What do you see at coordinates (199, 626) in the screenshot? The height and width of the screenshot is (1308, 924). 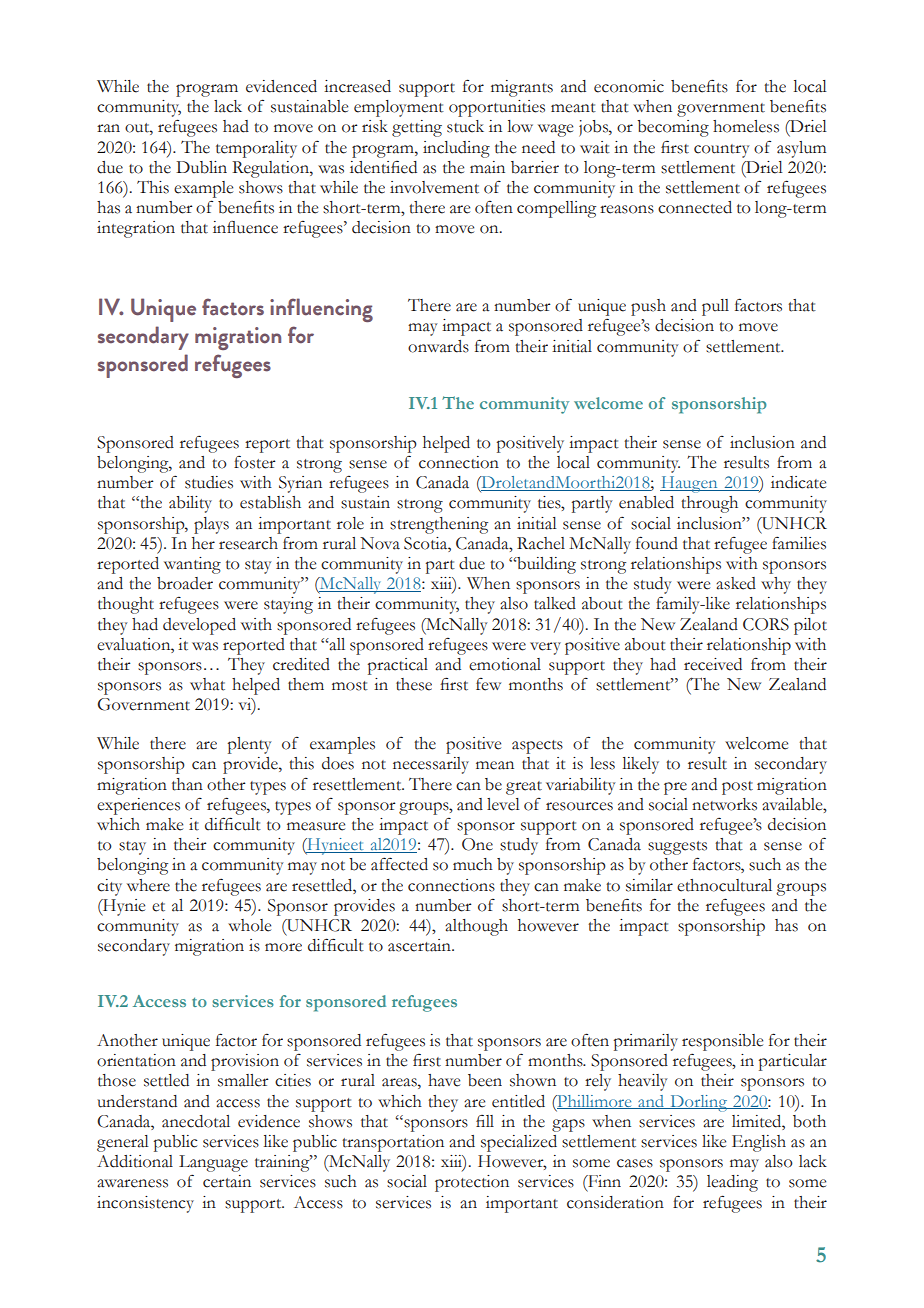 I see `developed` at bounding box center [199, 626].
